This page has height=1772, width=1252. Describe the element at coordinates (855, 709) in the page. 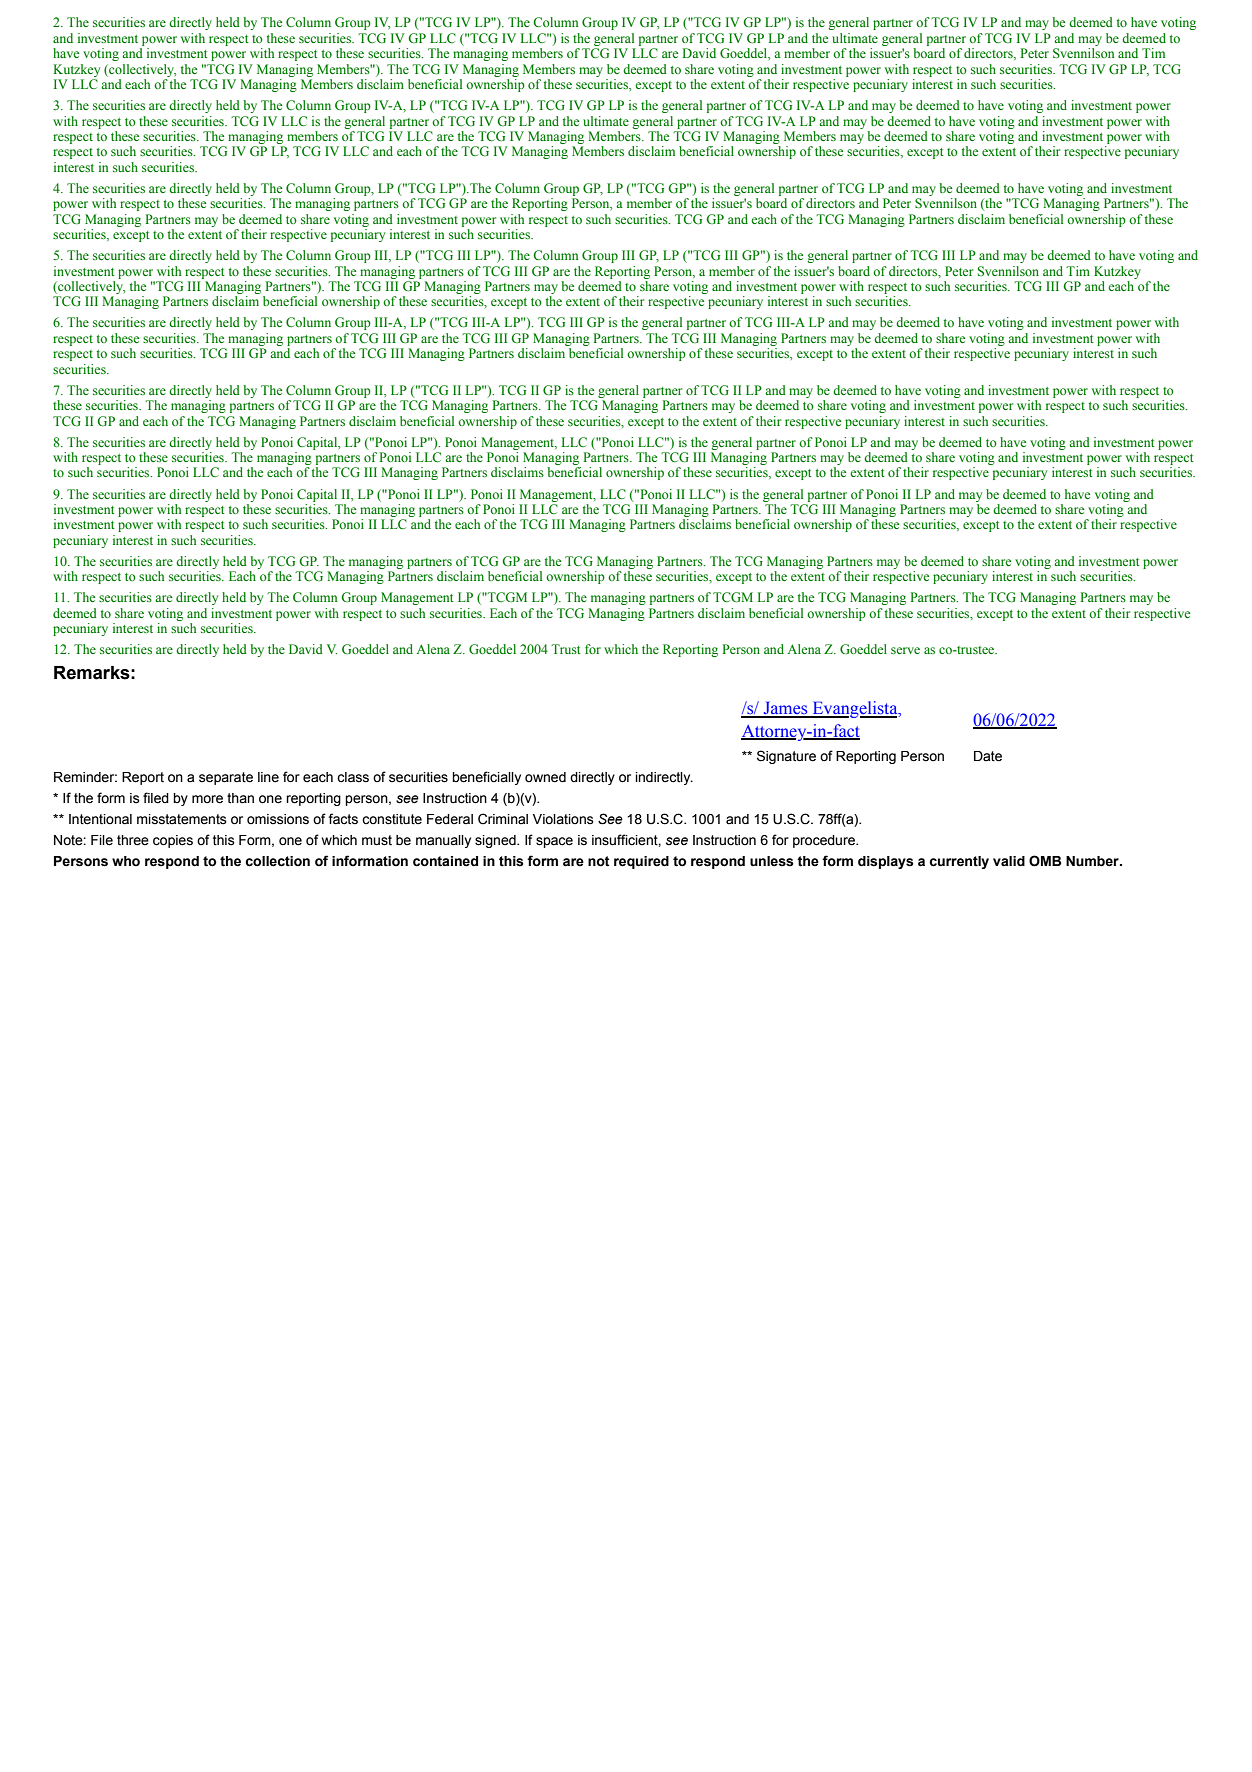

I see `Evangelista` at that location.
